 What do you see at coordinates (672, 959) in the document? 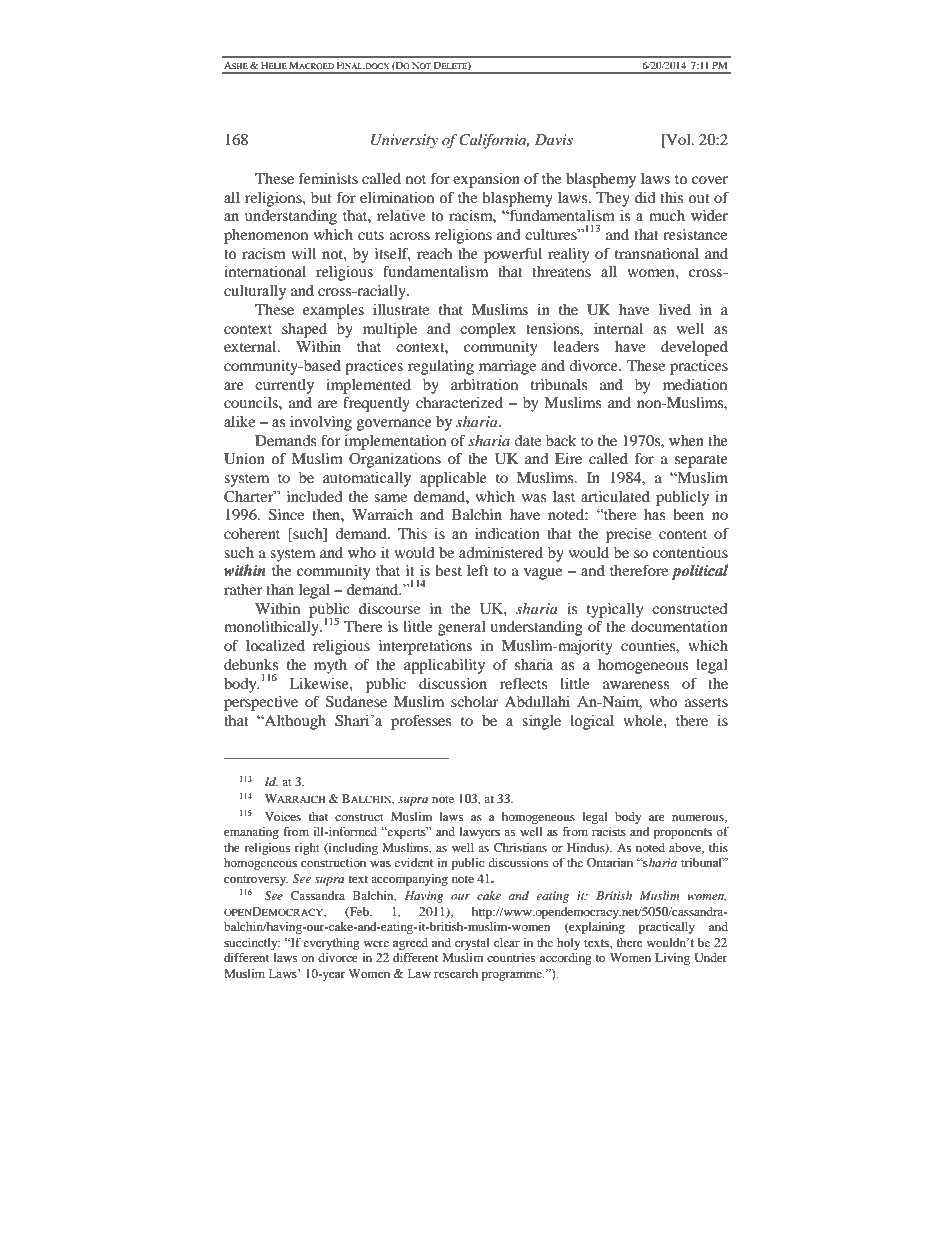
I see `Living` at bounding box center [672, 959].
